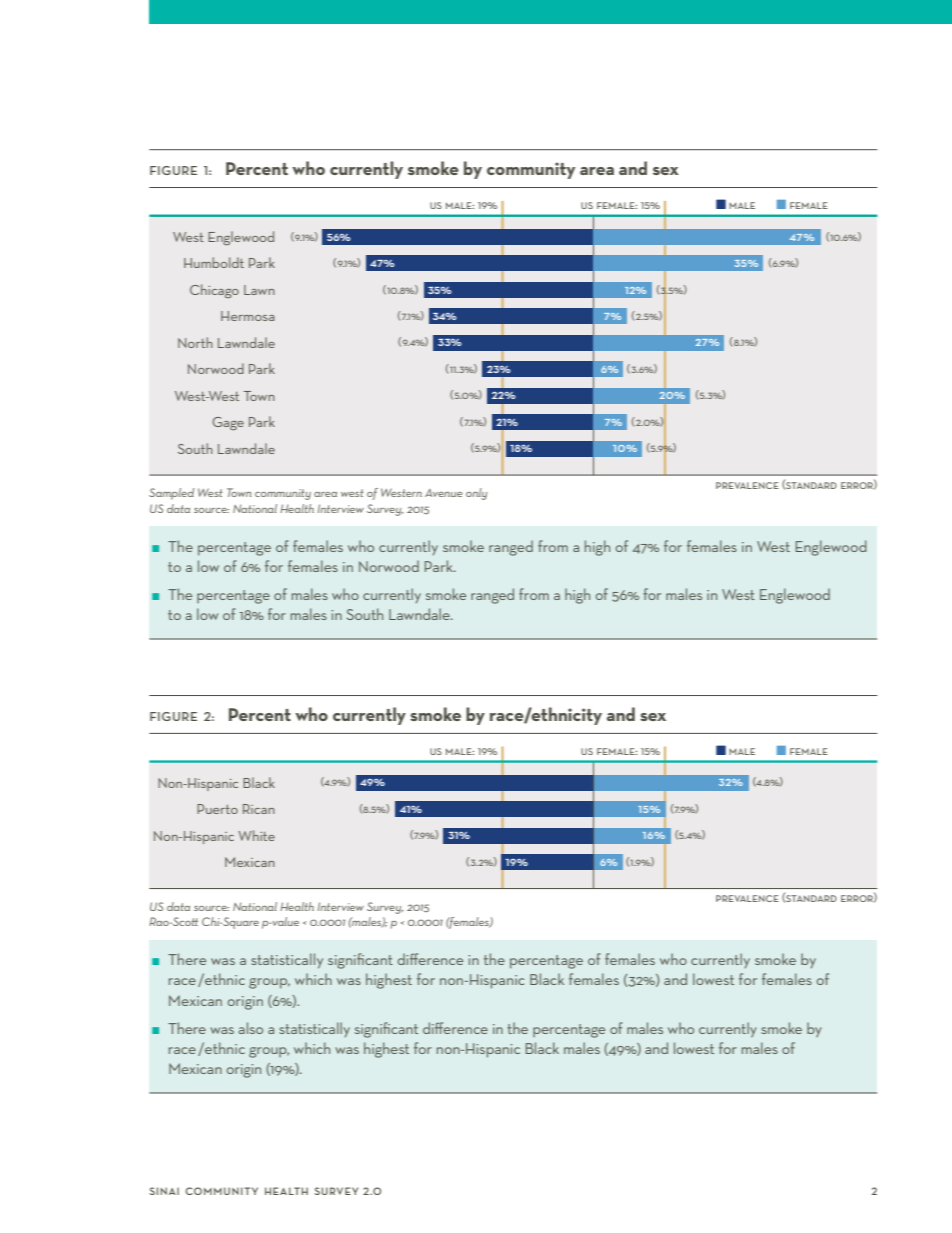  Describe the element at coordinates (476, 494) in the screenshot. I see `only` at that location.
